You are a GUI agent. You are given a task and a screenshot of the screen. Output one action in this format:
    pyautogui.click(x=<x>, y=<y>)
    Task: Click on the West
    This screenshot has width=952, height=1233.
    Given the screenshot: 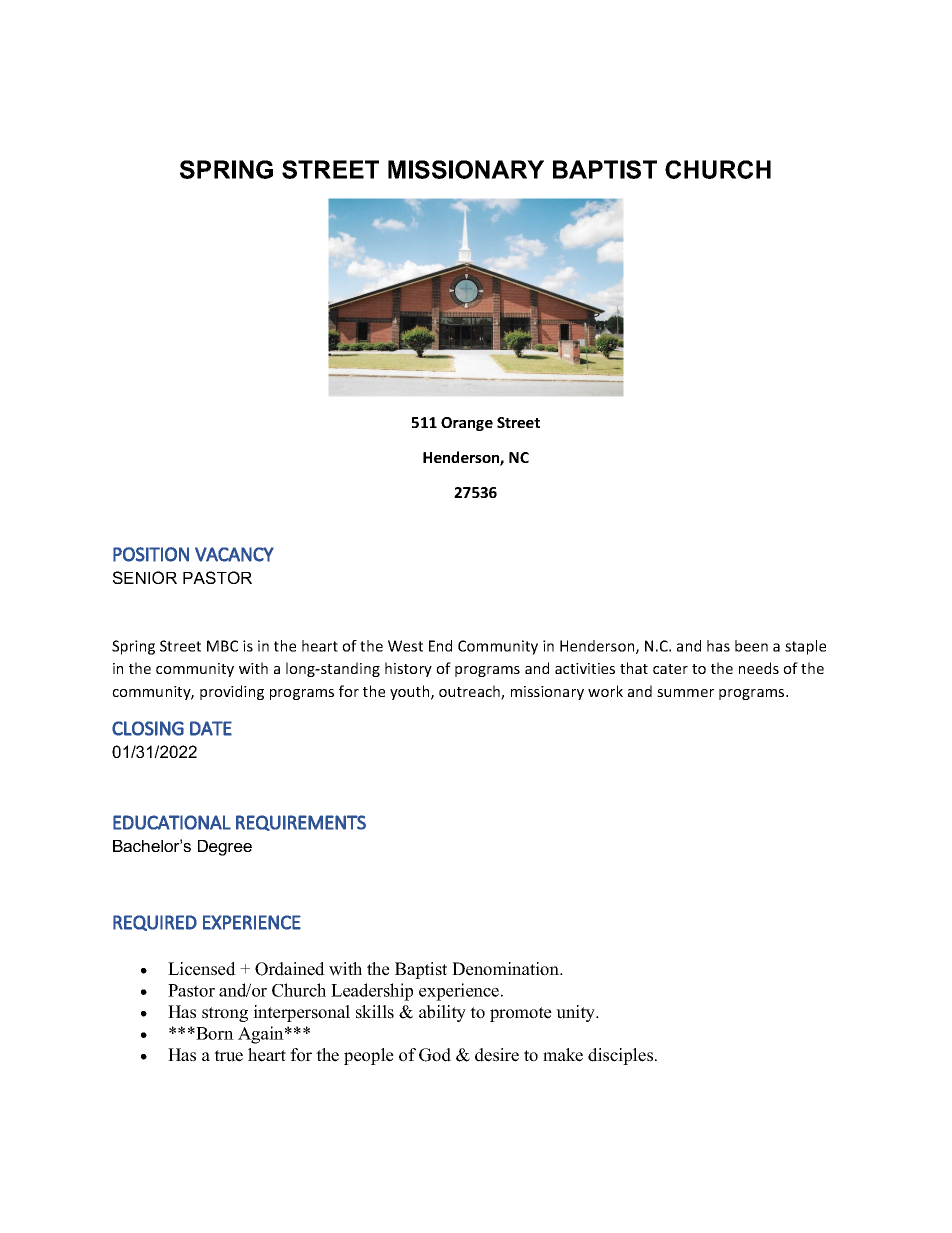 What is the action you would take?
    pyautogui.click(x=405, y=646)
